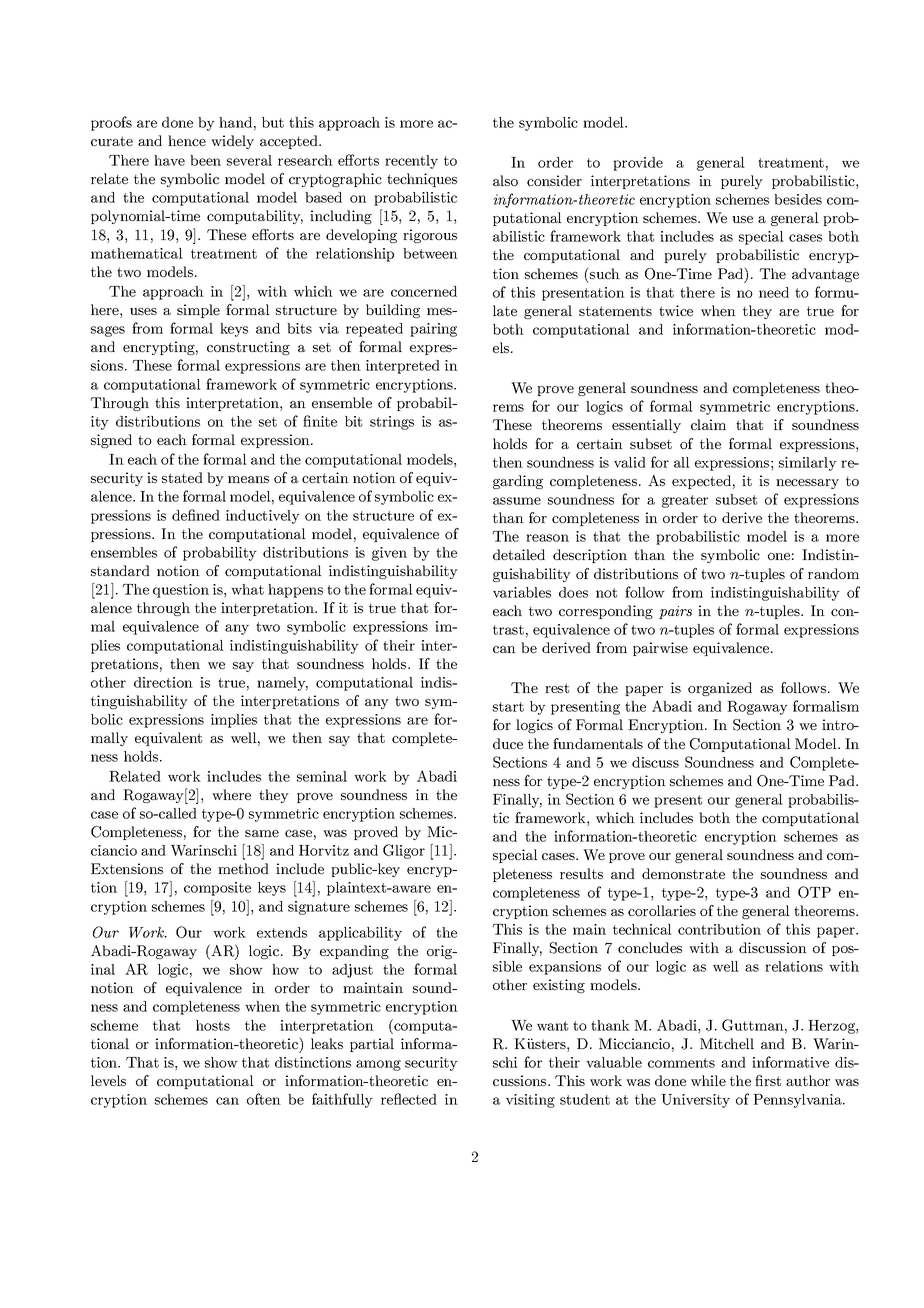  Describe the element at coordinates (205, 160) in the screenshot. I see `been` at that location.
